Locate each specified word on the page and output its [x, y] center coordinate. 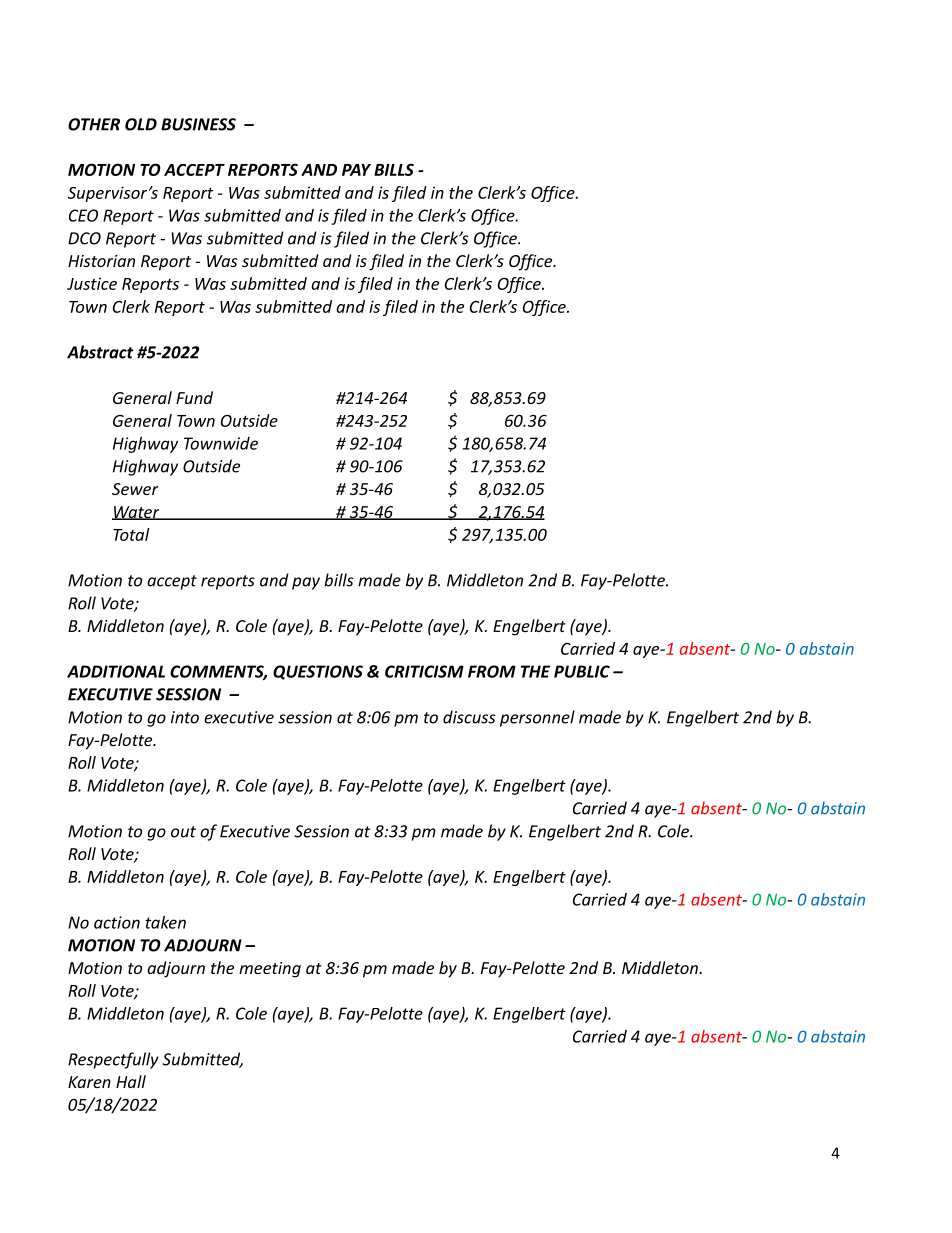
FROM [492, 671]
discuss [469, 717]
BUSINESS [198, 124]
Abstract [100, 352]
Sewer [135, 489]
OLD [141, 124]
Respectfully [113, 1060]
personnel [537, 718]
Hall [131, 1081]
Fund [194, 397]
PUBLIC [582, 671]
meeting [270, 970]
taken [166, 922]
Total [131, 534]
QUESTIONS [318, 672]
